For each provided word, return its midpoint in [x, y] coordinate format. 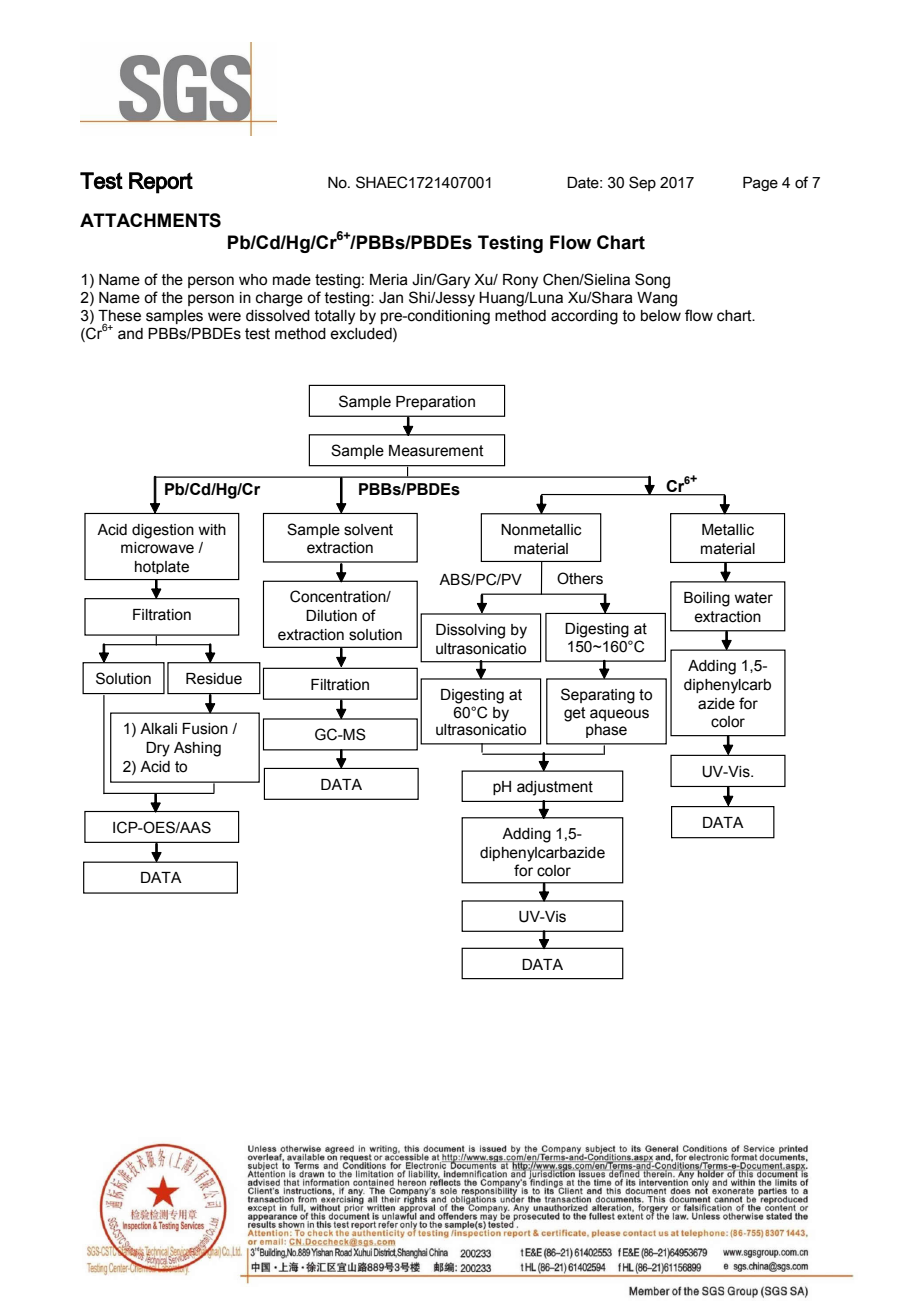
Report [161, 183]
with [212, 530]
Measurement [436, 451]
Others [580, 578]
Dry [158, 749]
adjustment [555, 788]
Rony [520, 281]
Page [760, 183]
